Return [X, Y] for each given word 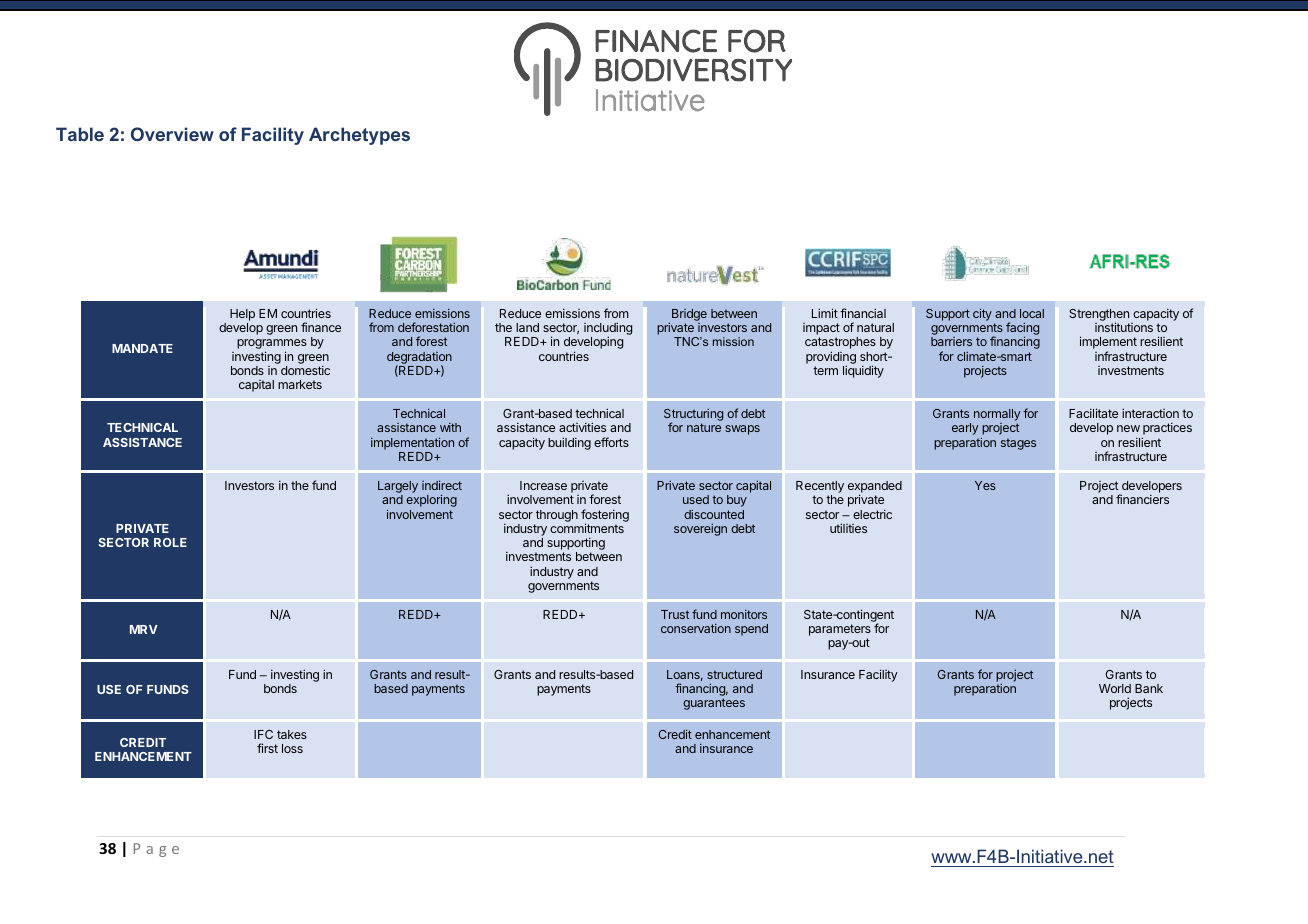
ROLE [170, 542]
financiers [1142, 499]
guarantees [714, 704]
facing [1022, 330]
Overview [172, 134]
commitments [587, 528]
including [608, 330]
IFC [263, 734]
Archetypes [359, 136]
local [1032, 313]
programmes [272, 345]
